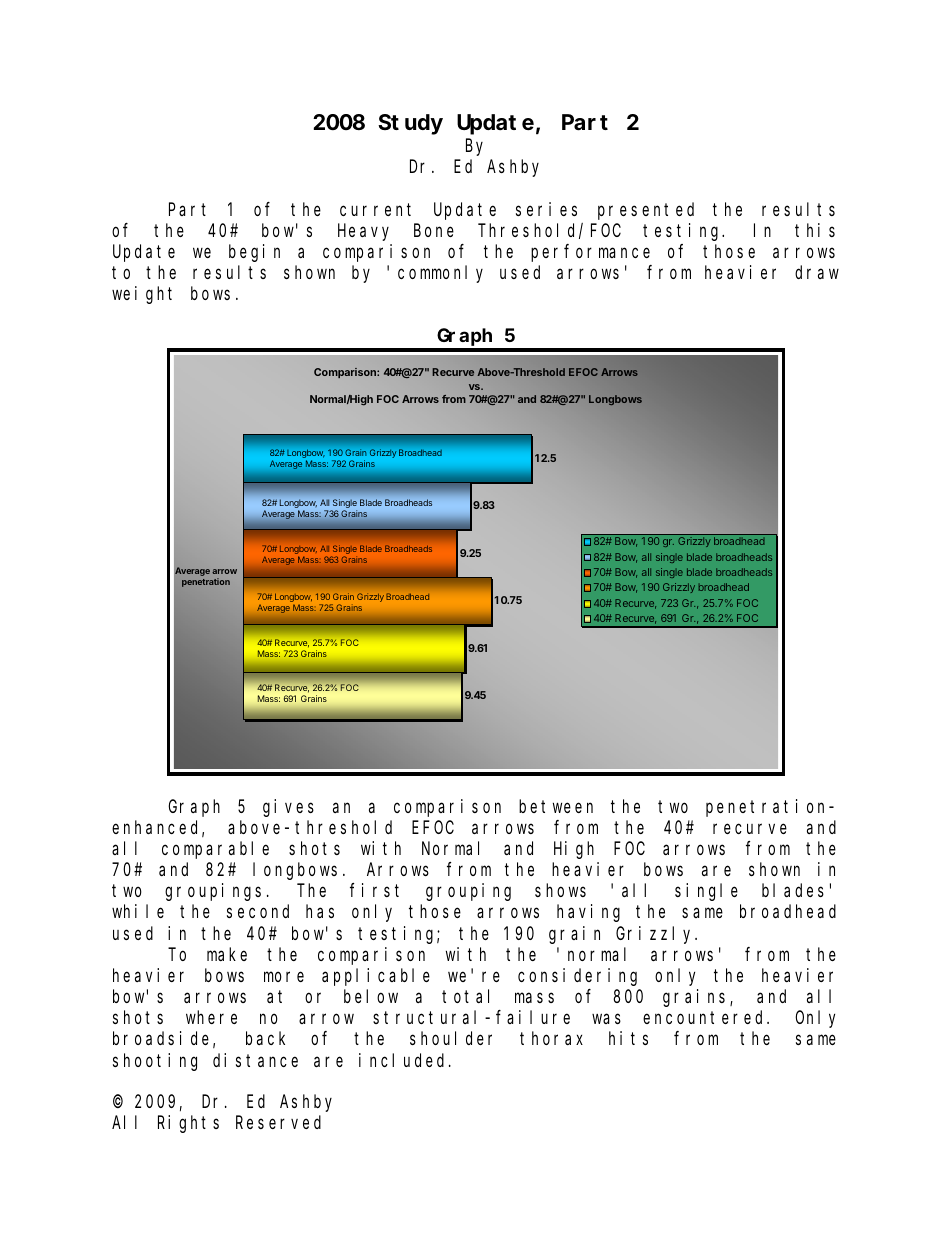 Image resolution: width=952 pixels, height=1233 pixels. Describe the element at coordinates (588, 913) in the screenshot. I see `having` at that location.
